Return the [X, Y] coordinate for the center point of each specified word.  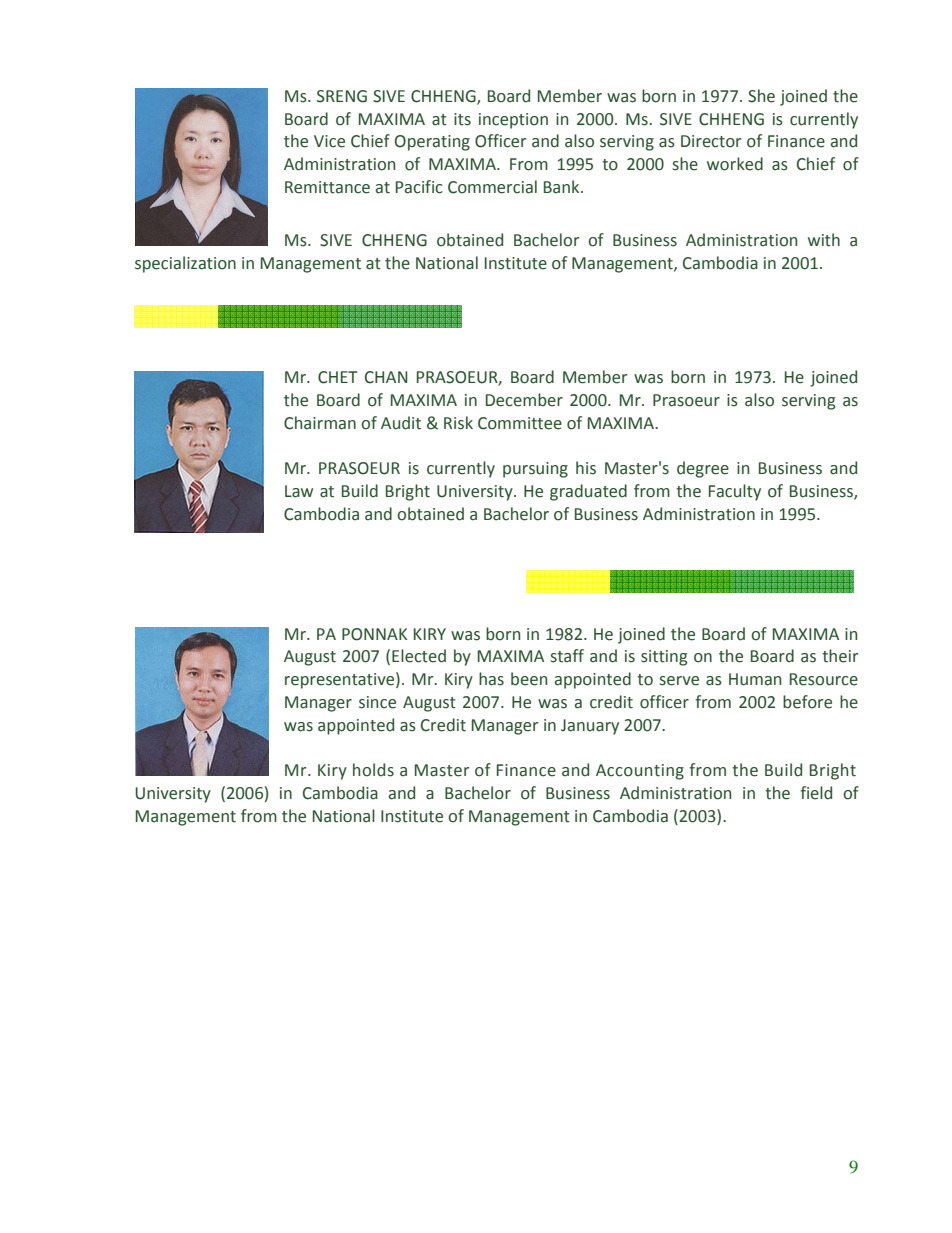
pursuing [535, 470]
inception [513, 121]
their [840, 656]
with [824, 240]
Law [299, 491]
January [590, 727]
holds [373, 770]
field [816, 793]
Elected [419, 656]
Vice [329, 141]
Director [711, 141]
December [524, 400]
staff [567, 656]
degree [703, 469]
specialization [185, 264]
